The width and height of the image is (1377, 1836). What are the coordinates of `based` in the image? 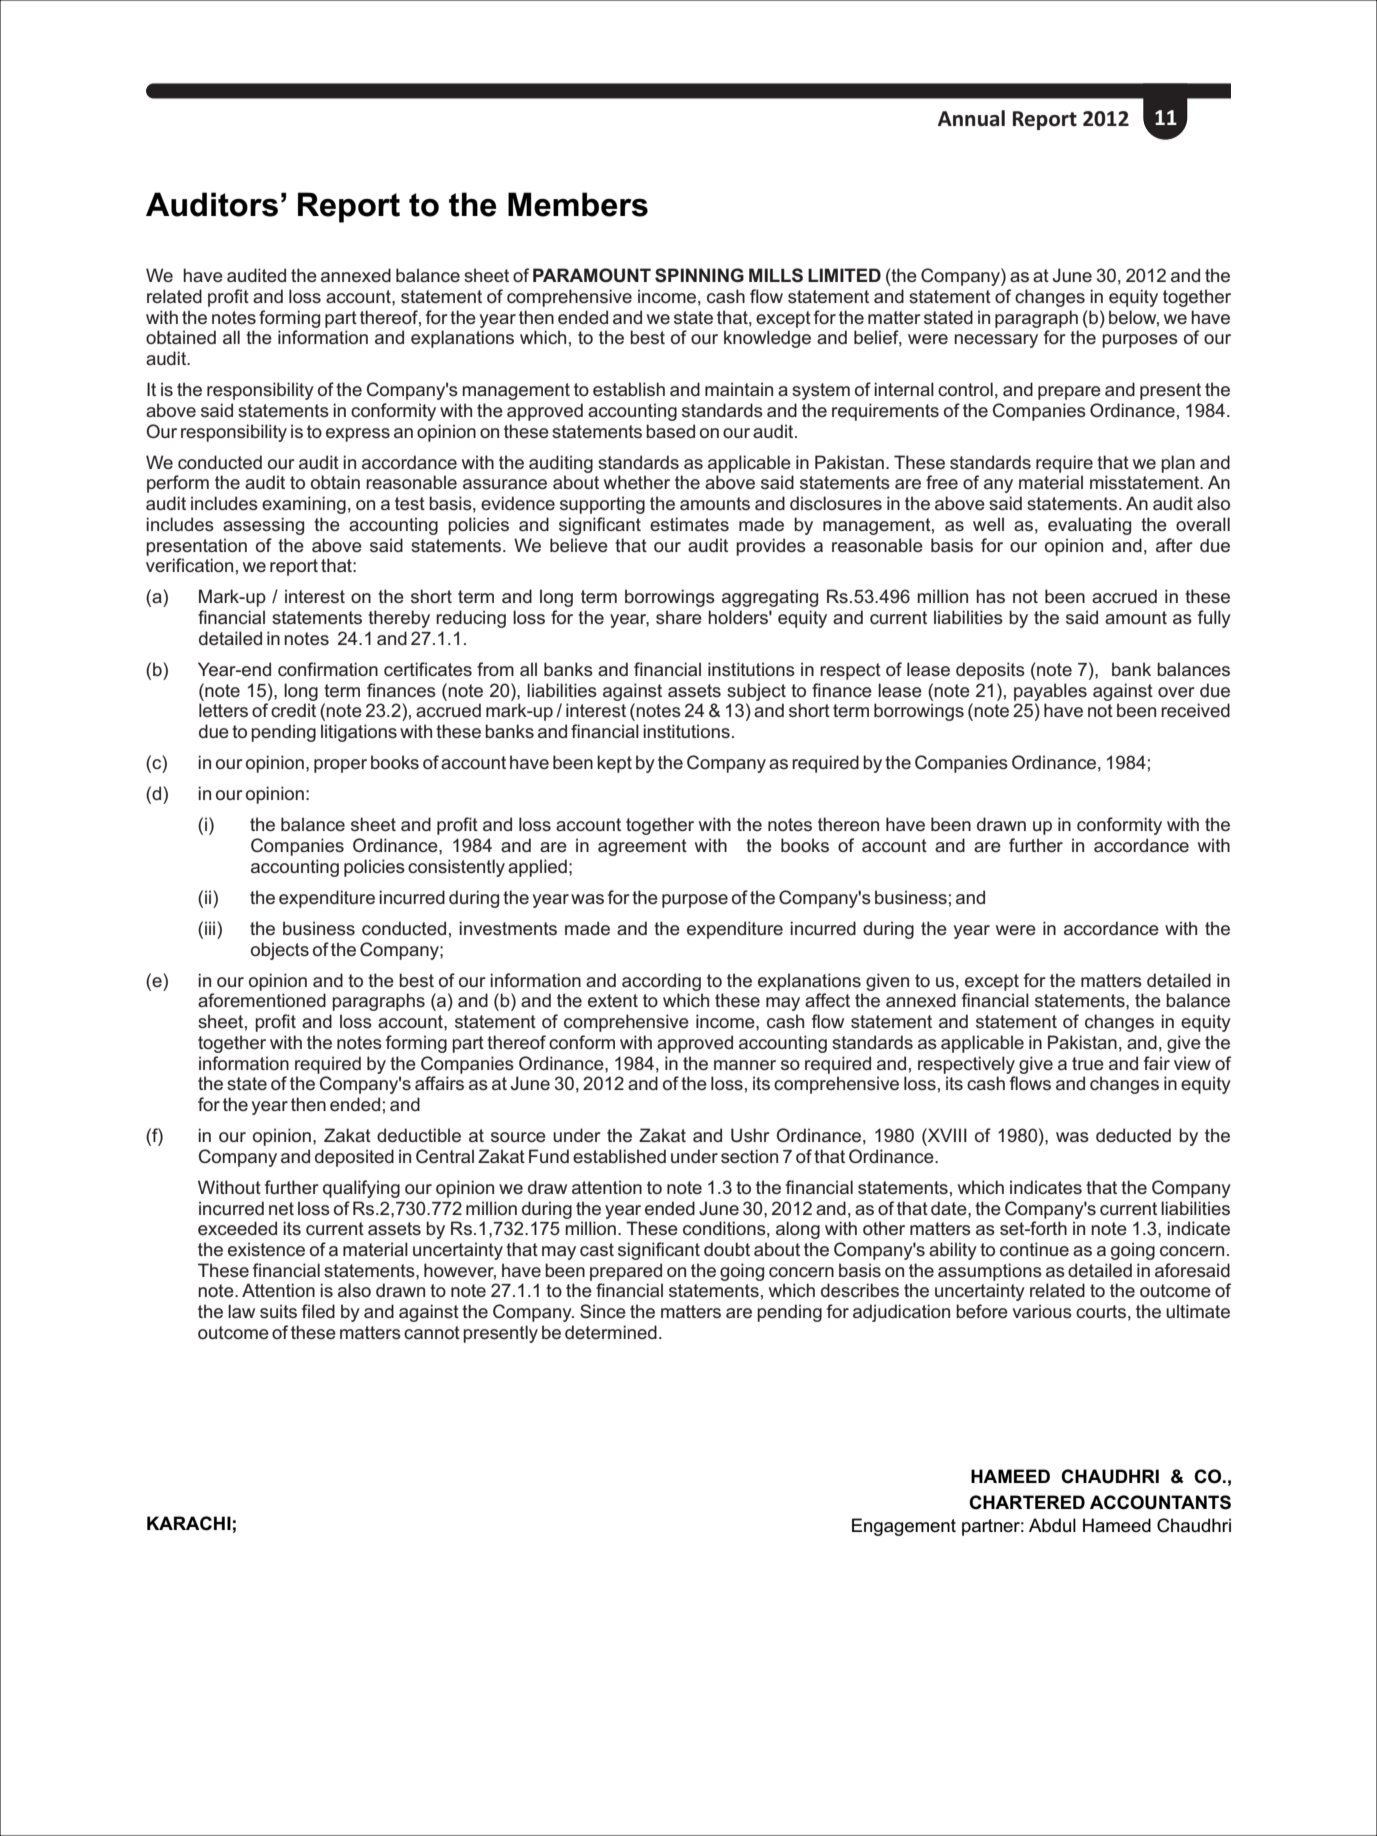 It's located at (670, 431).
